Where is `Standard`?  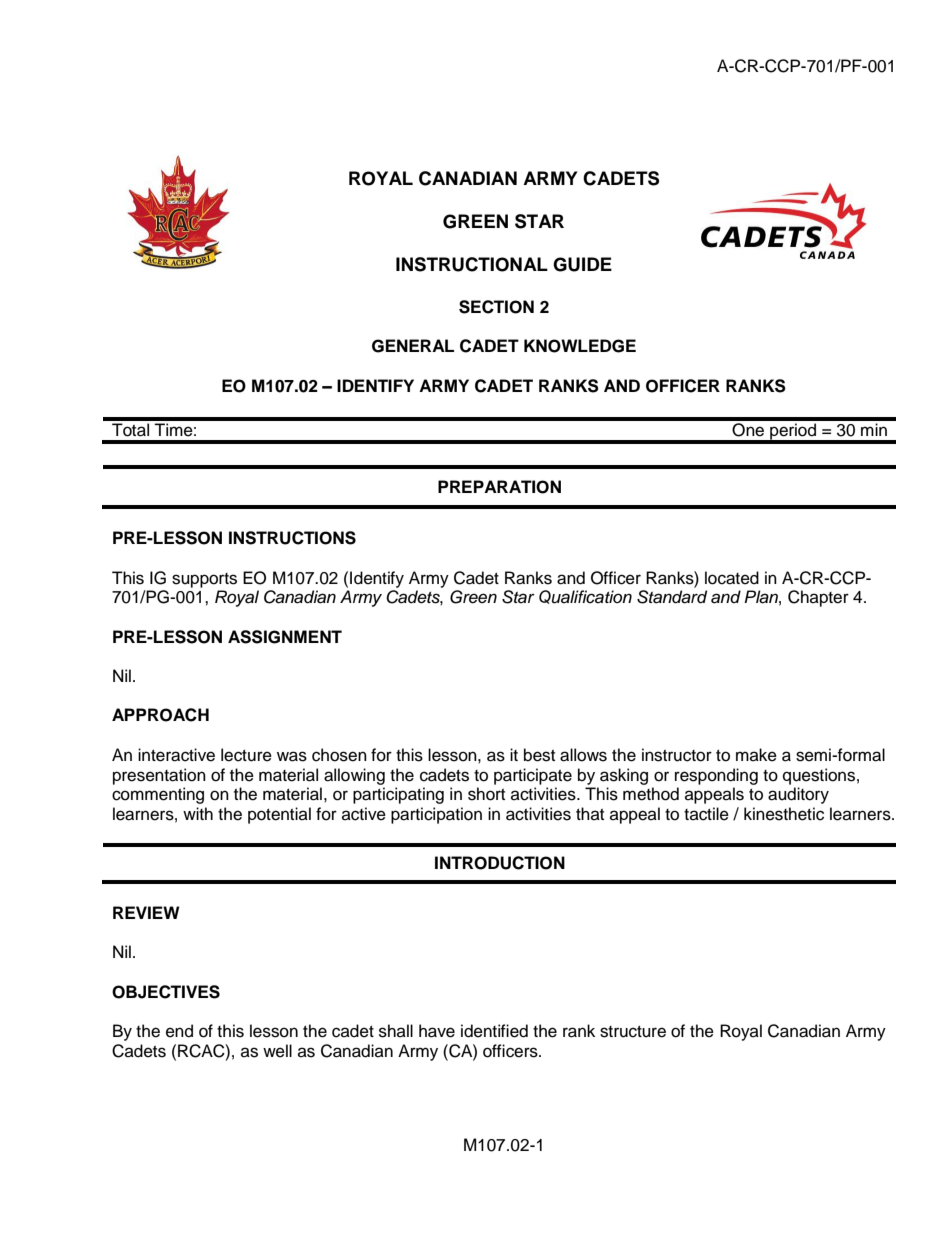 Standard is located at coordinates (672, 597).
